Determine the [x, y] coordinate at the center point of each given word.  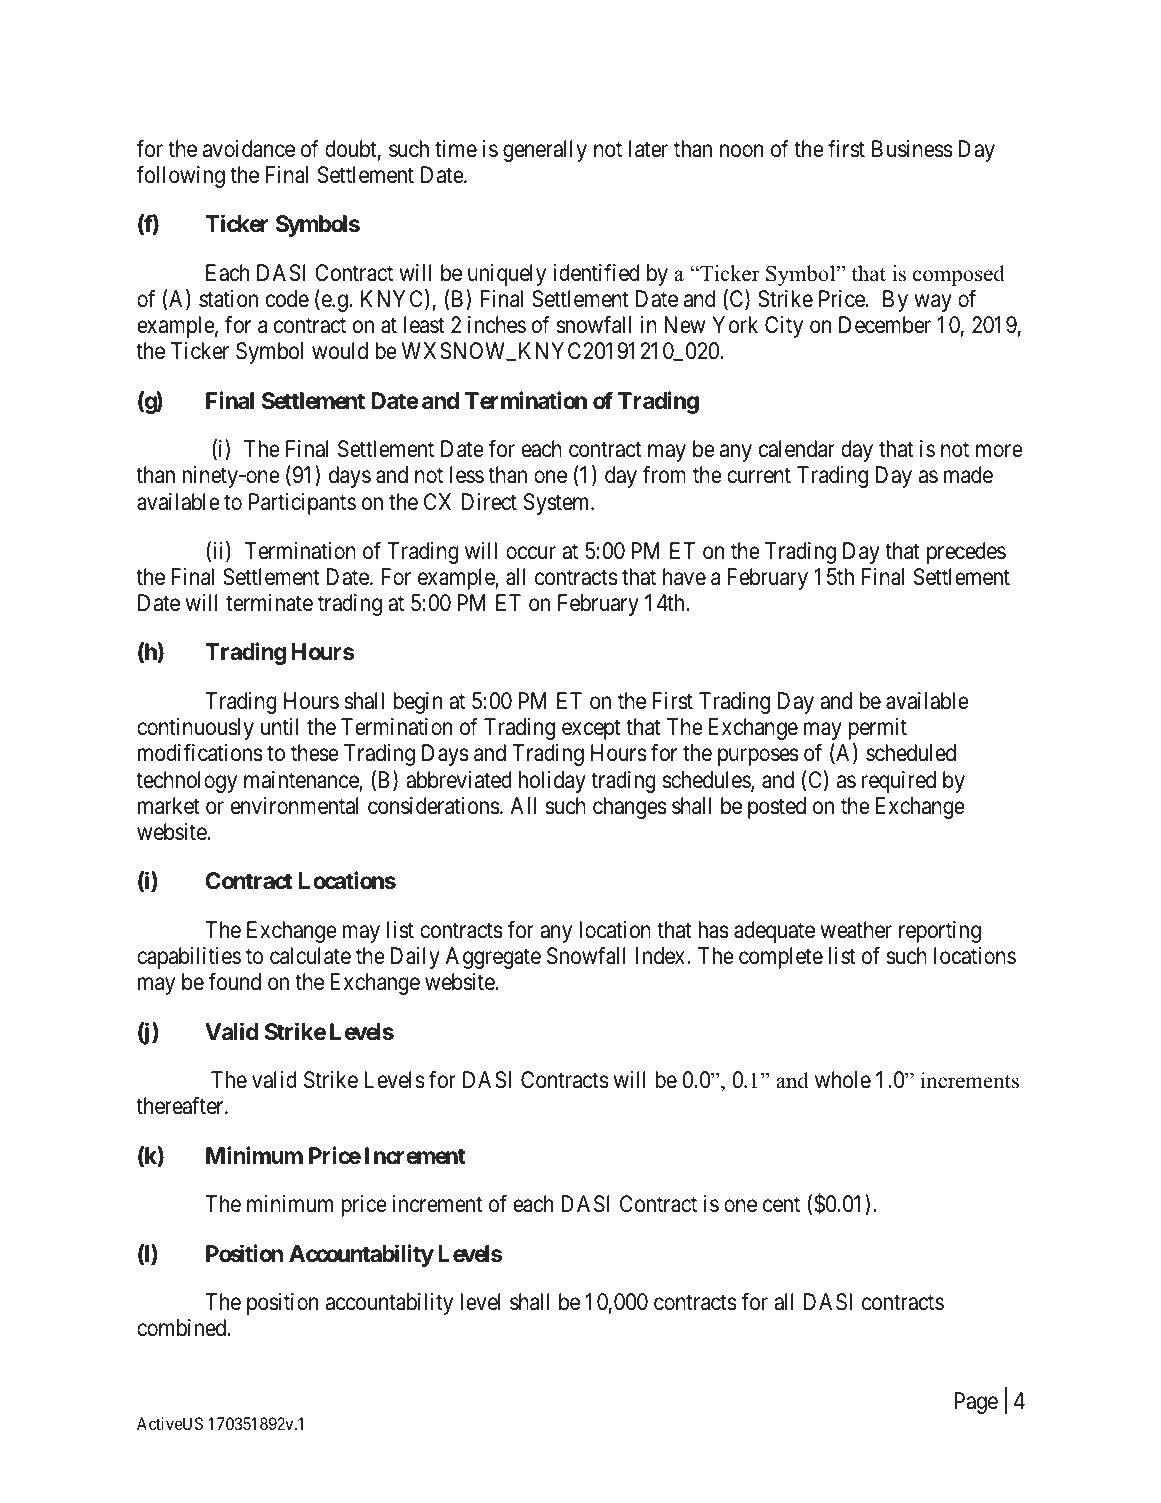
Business [912, 149]
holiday [552, 782]
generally [545, 151]
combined [183, 1328]
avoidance [249, 149]
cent [781, 1205]
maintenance [302, 781]
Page [976, 1403]
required [899, 782]
